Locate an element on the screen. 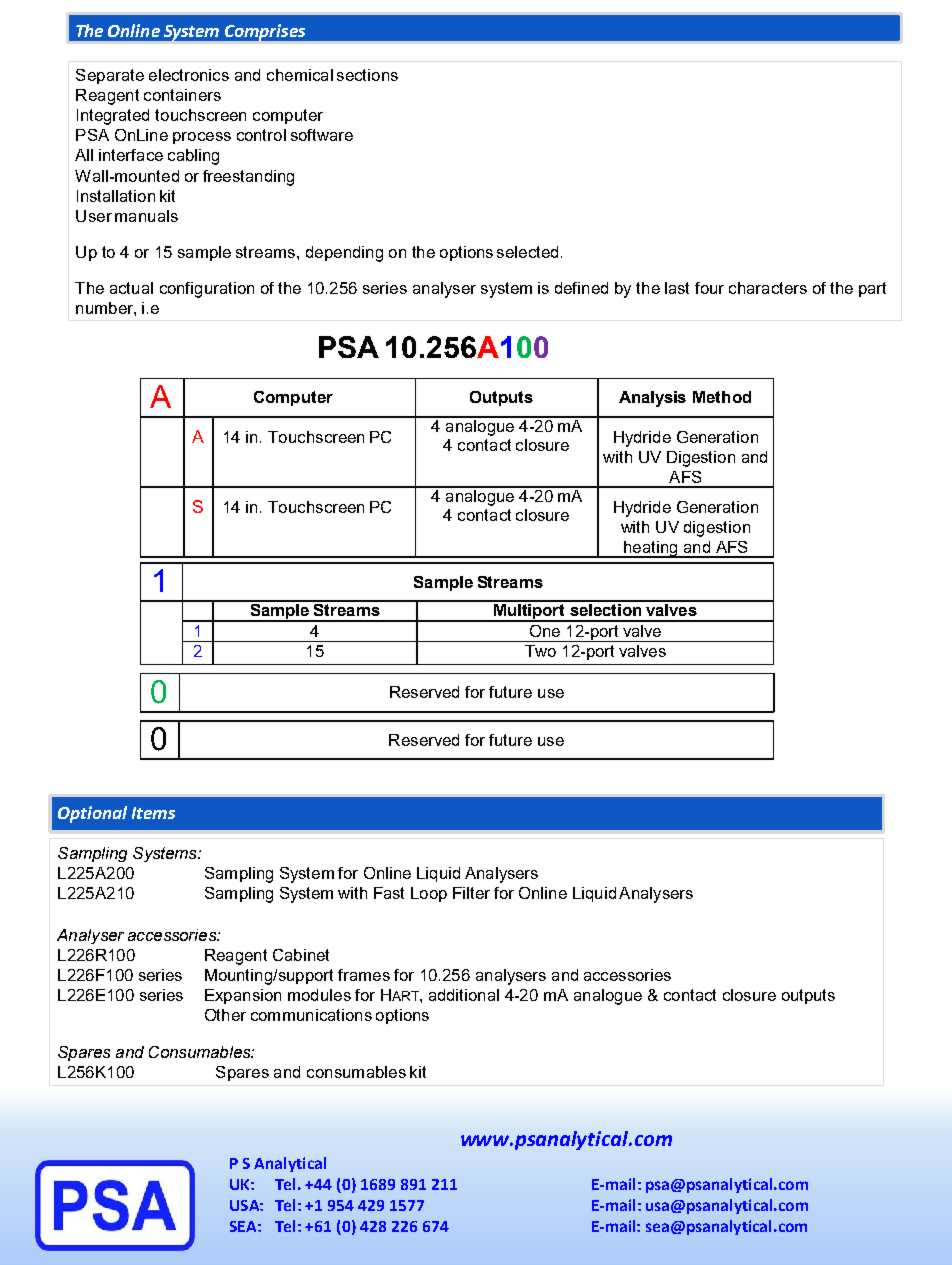  Two is located at coordinates (540, 651).
